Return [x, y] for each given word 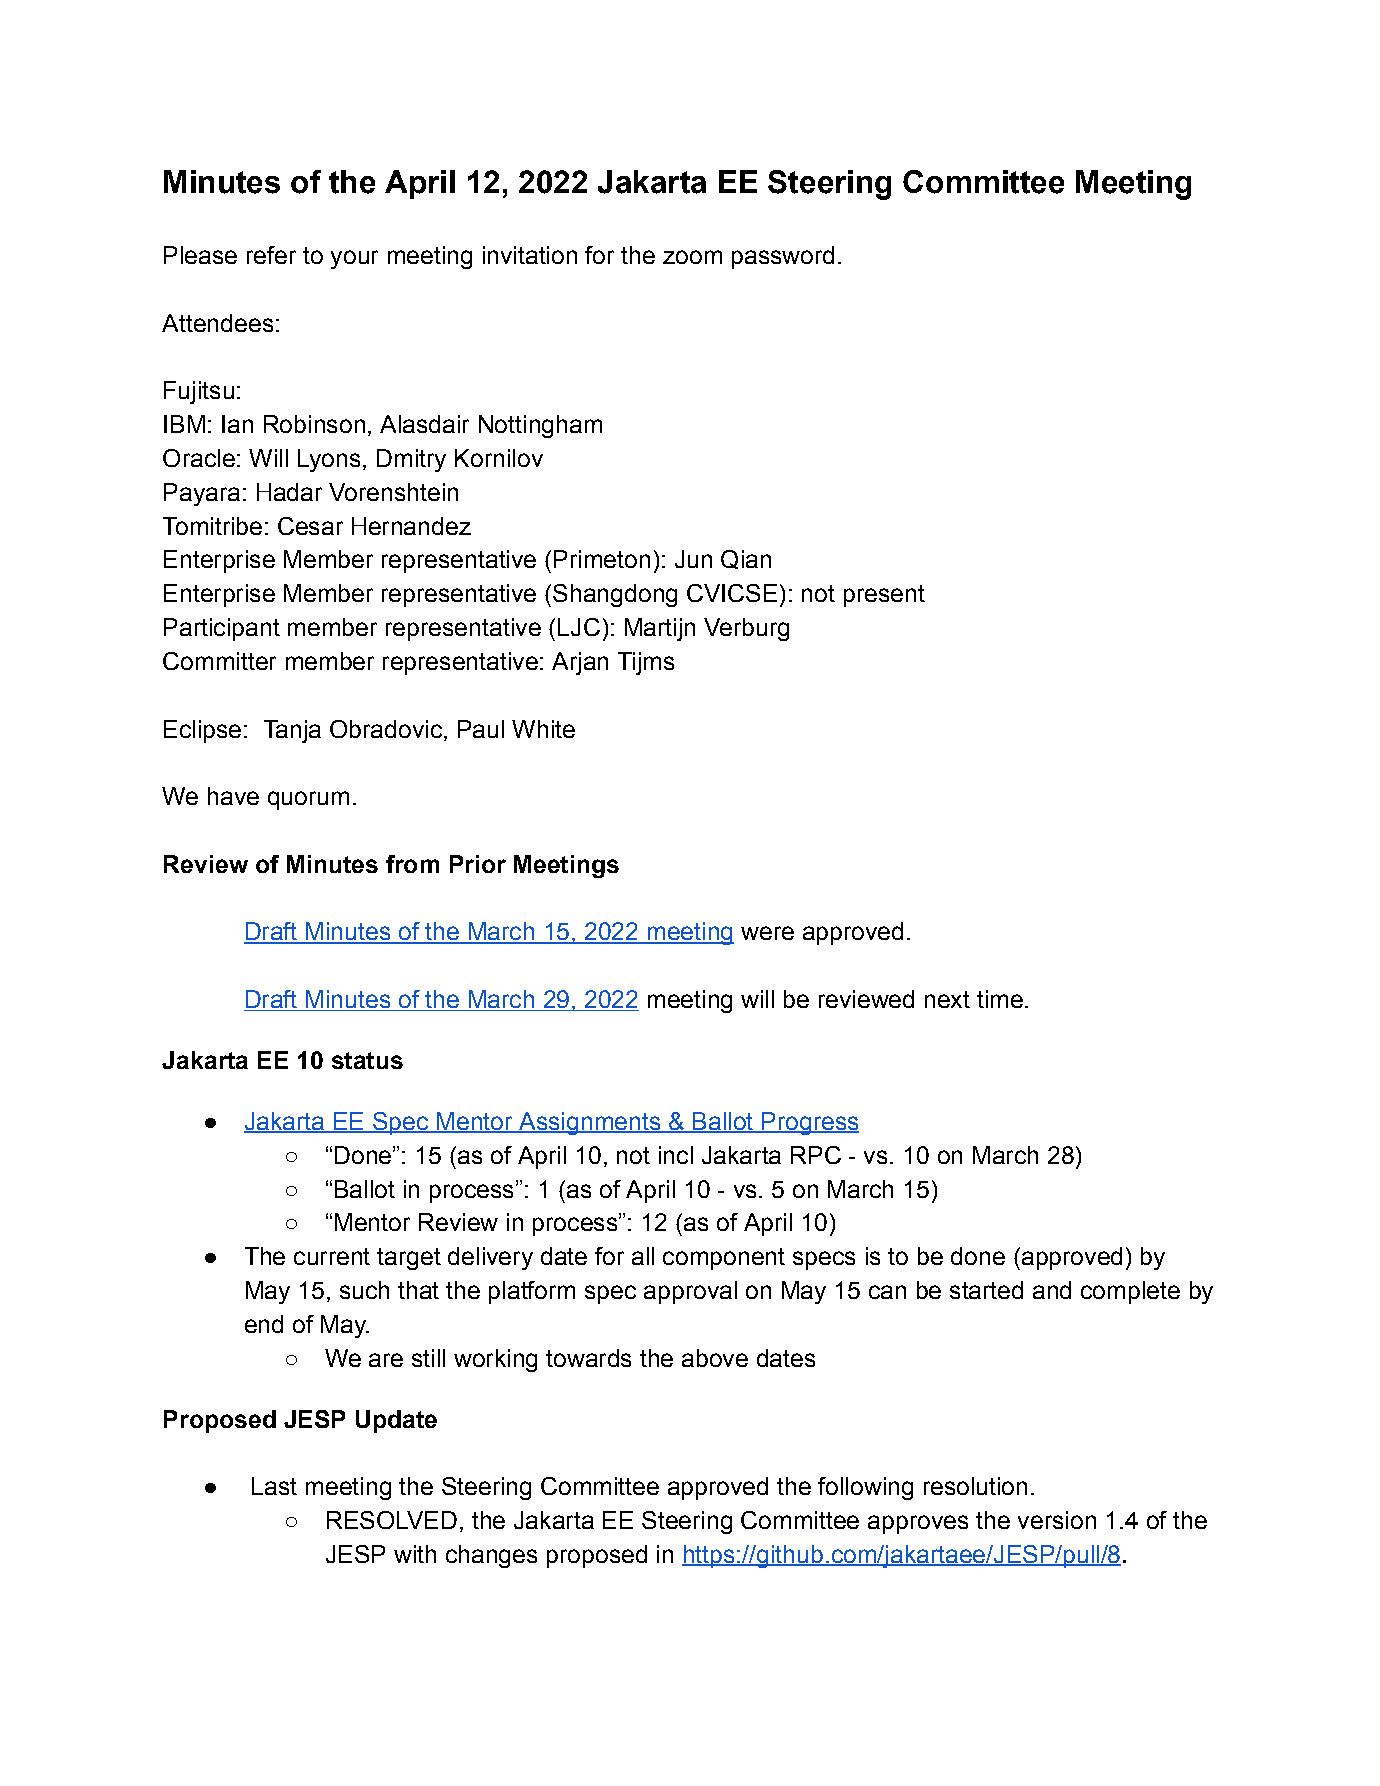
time [1000, 999]
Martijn [660, 629]
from [412, 864]
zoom [692, 257]
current [332, 1256]
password [783, 257]
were [767, 933]
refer [271, 255]
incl [676, 1155]
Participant [222, 629]
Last [274, 1486]
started [986, 1290]
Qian [746, 559]
